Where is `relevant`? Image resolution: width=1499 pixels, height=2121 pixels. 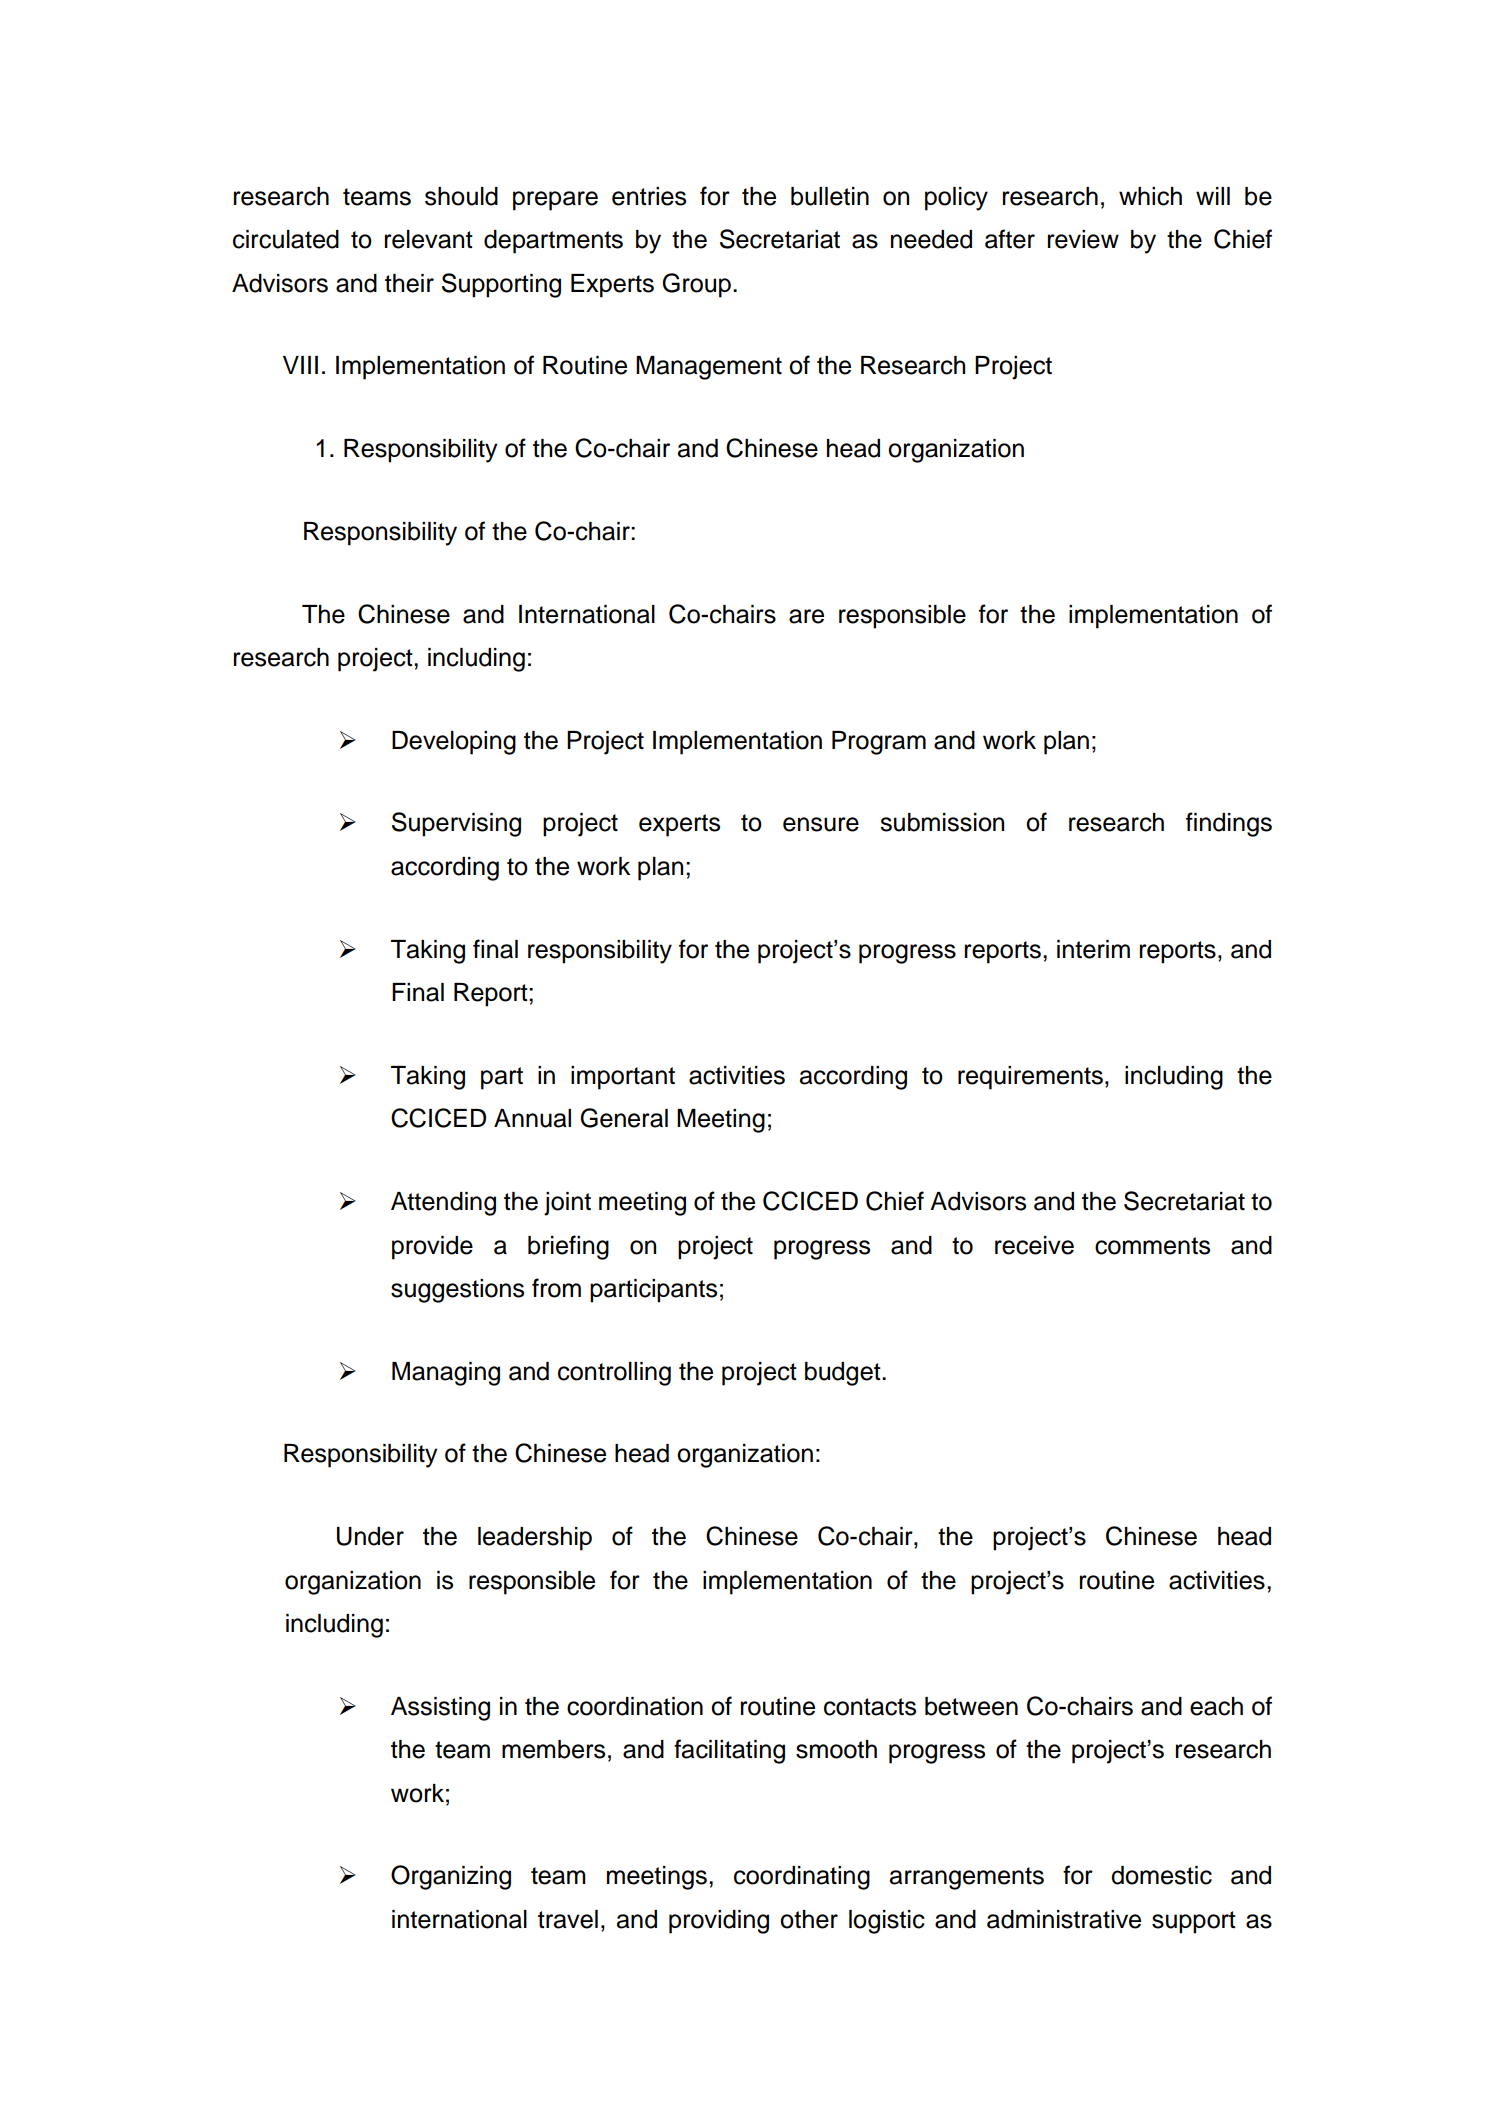 relevant is located at coordinates (429, 239).
